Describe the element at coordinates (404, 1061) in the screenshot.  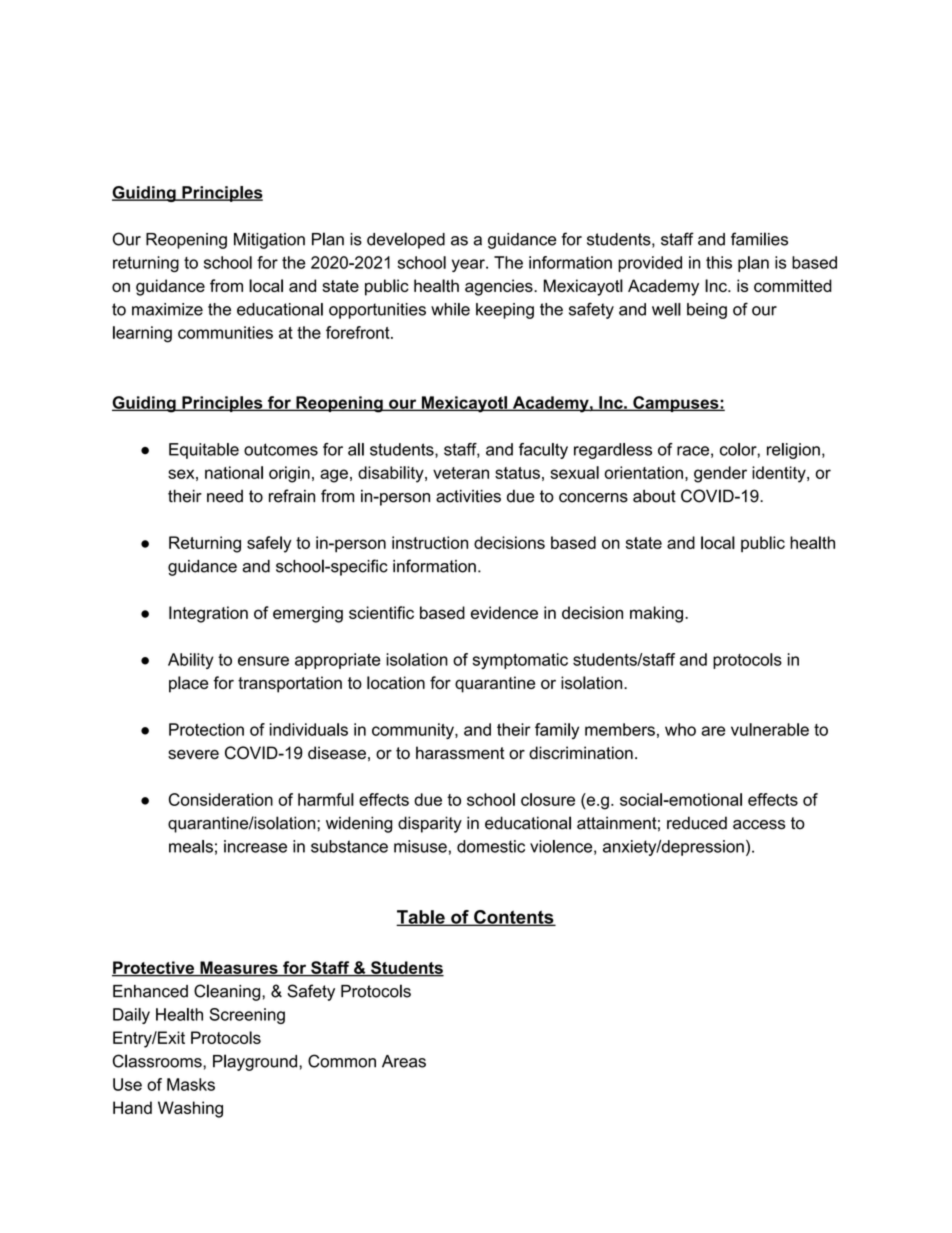
I see `Areas` at that location.
